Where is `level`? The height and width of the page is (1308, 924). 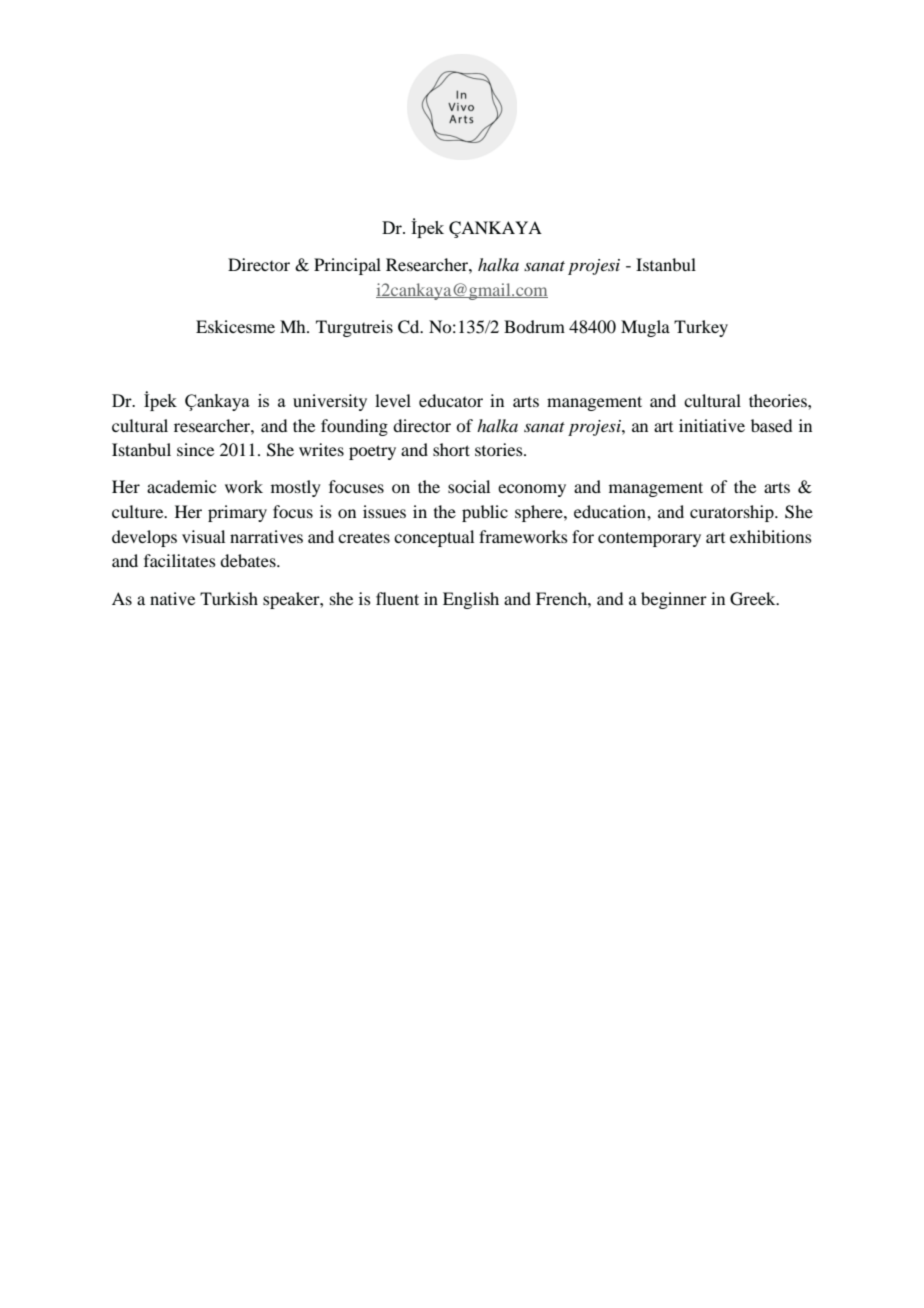
level is located at coordinates (393, 400).
